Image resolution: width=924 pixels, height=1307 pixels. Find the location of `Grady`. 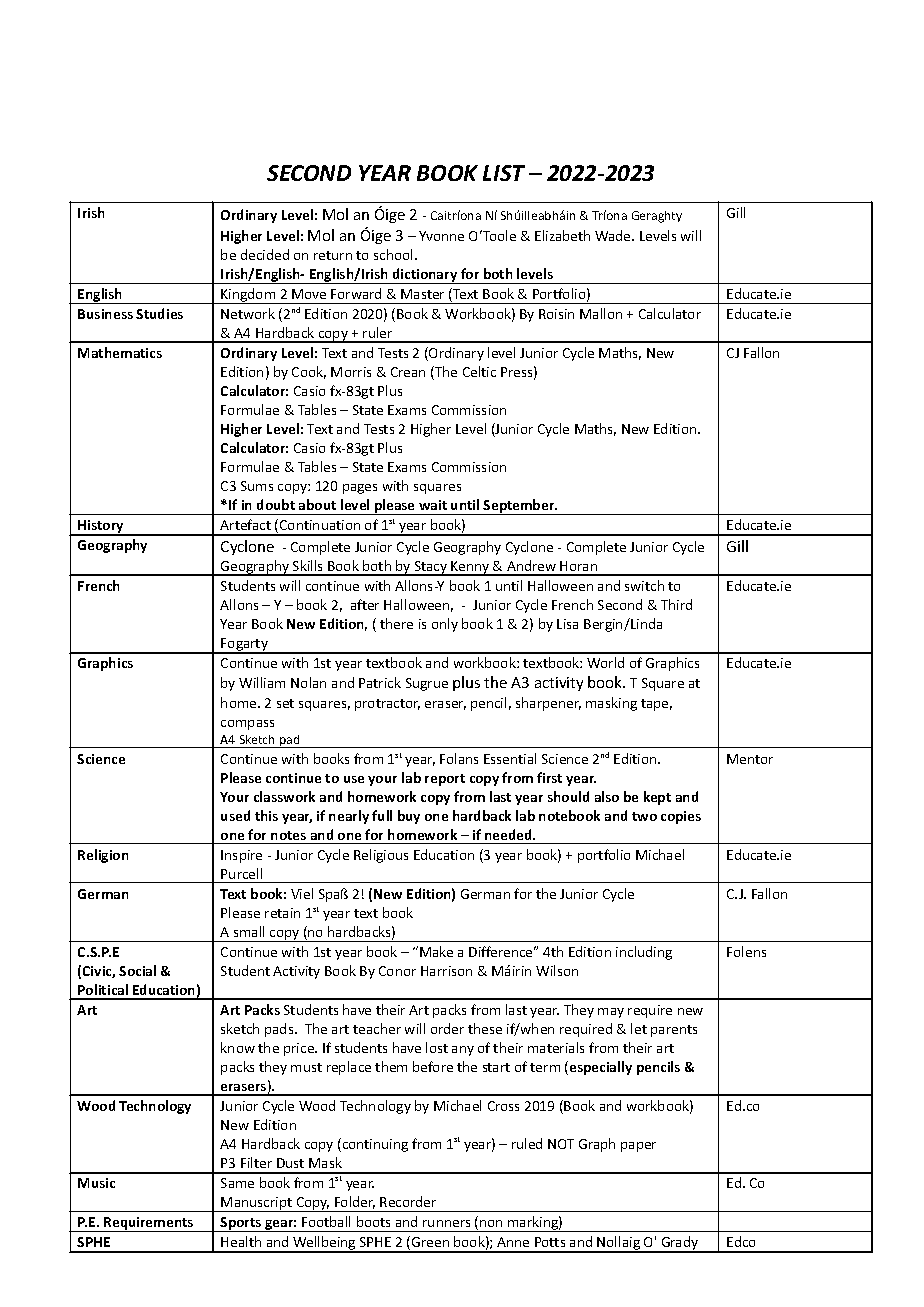

Grady is located at coordinates (680, 1244).
